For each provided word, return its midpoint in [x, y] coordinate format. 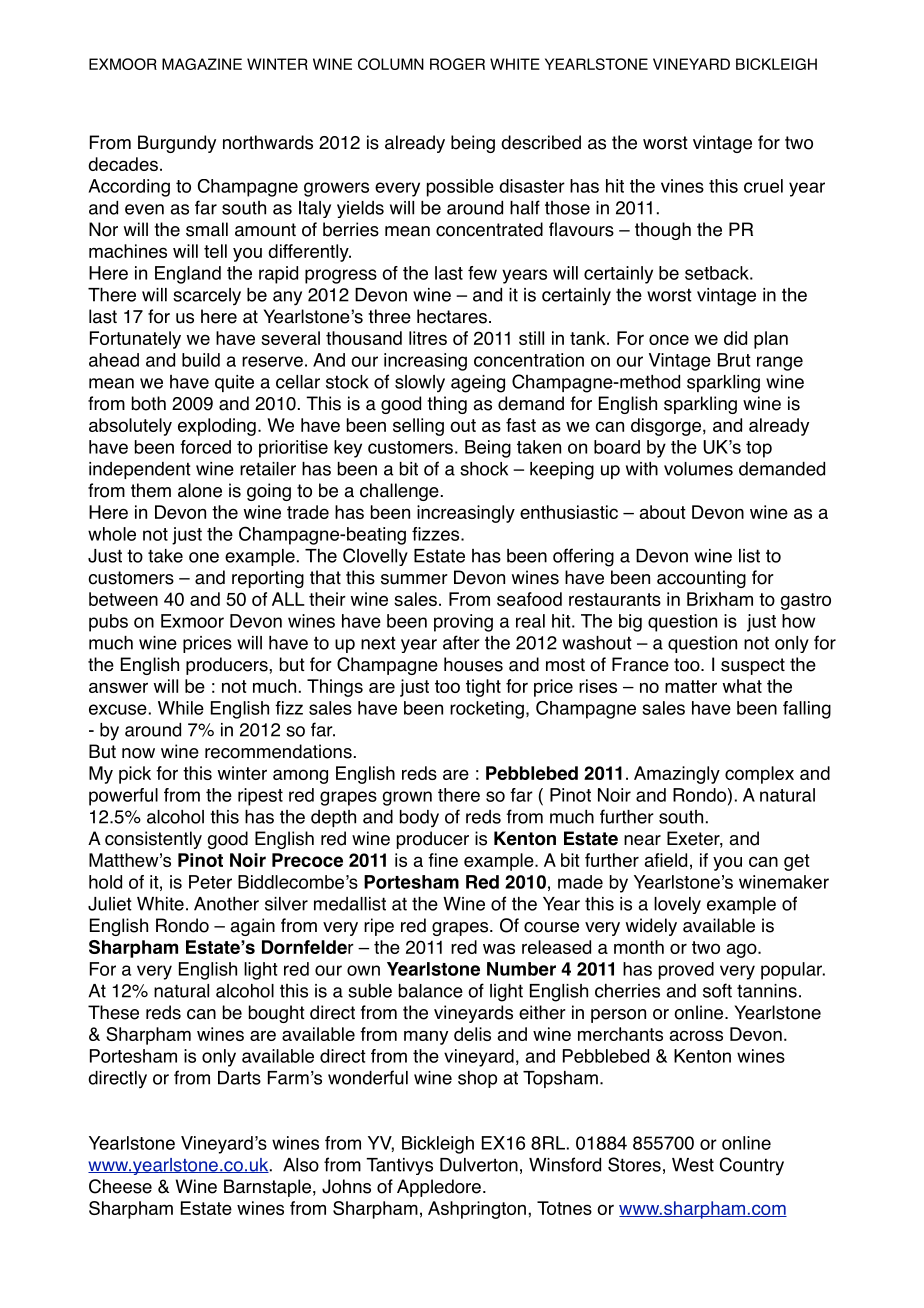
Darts [239, 1078]
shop [477, 1079]
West [693, 1165]
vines [682, 186]
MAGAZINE [202, 64]
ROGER [457, 64]
